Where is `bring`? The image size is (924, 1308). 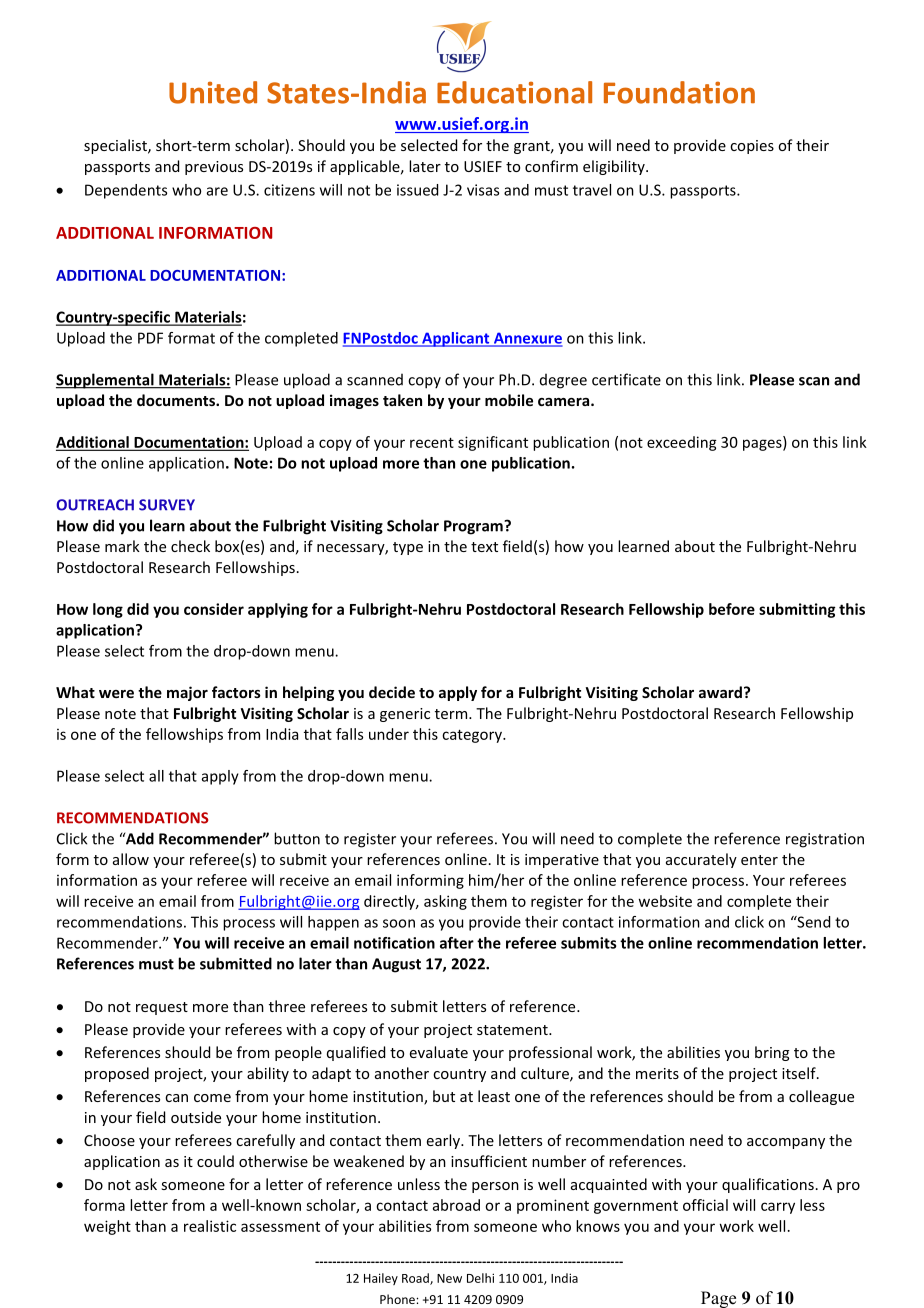 bring is located at coordinates (772, 1053).
